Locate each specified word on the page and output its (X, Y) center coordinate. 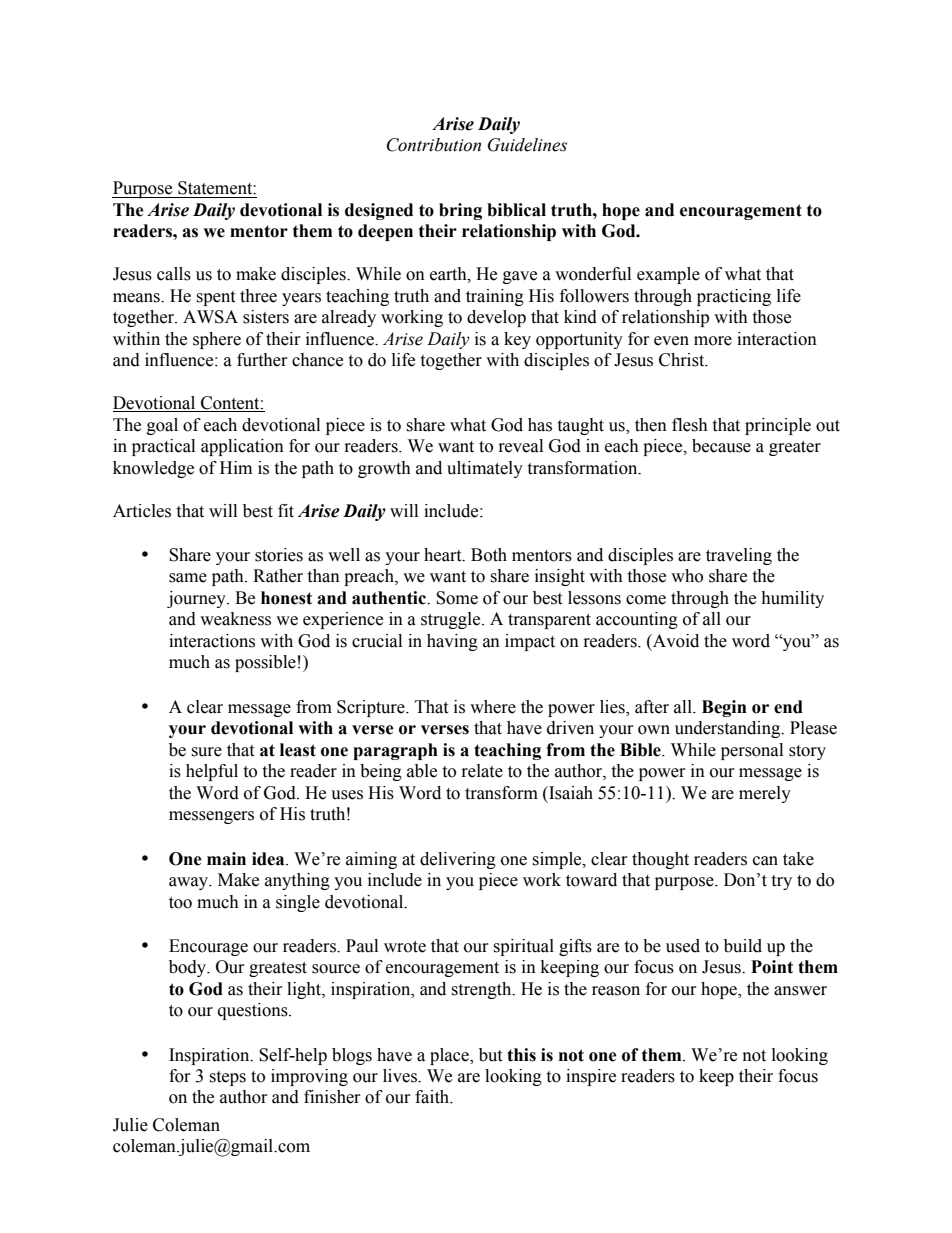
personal (752, 751)
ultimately (485, 469)
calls (174, 274)
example (668, 275)
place (450, 1056)
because (721, 446)
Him (236, 467)
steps (227, 1078)
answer (800, 991)
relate (482, 771)
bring (460, 211)
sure (206, 752)
